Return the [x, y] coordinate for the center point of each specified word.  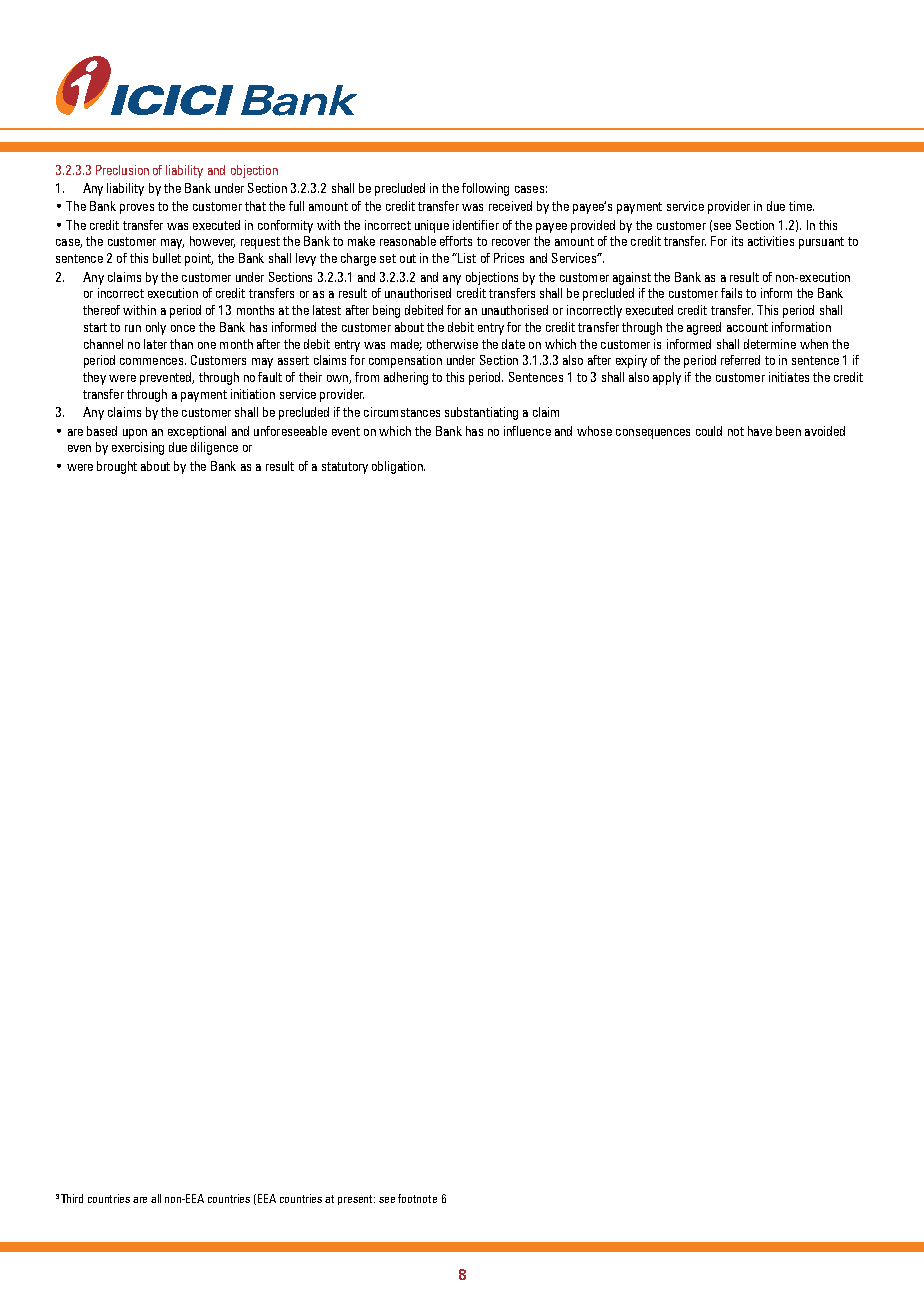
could [709, 431]
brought [117, 467]
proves [137, 209]
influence [527, 431]
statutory [345, 468]
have [760, 431]
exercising [138, 448]
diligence [214, 448]
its [737, 241]
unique [432, 226]
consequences [653, 434]
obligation [398, 467]
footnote [417, 1198]
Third [72, 1198]
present [356, 1200]
